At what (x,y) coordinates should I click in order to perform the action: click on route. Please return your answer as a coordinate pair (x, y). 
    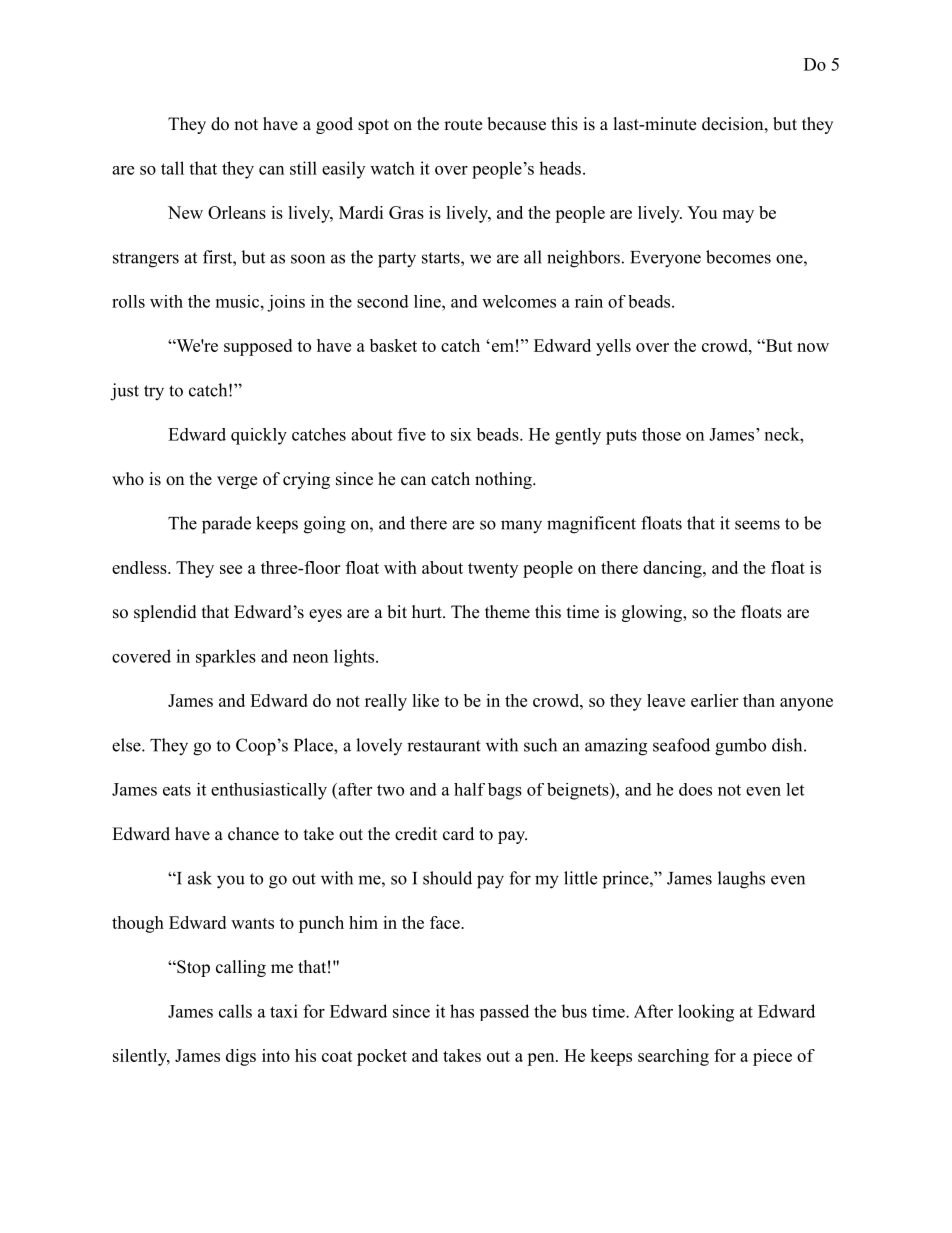
    Looking at the image, I should click on (463, 125).
